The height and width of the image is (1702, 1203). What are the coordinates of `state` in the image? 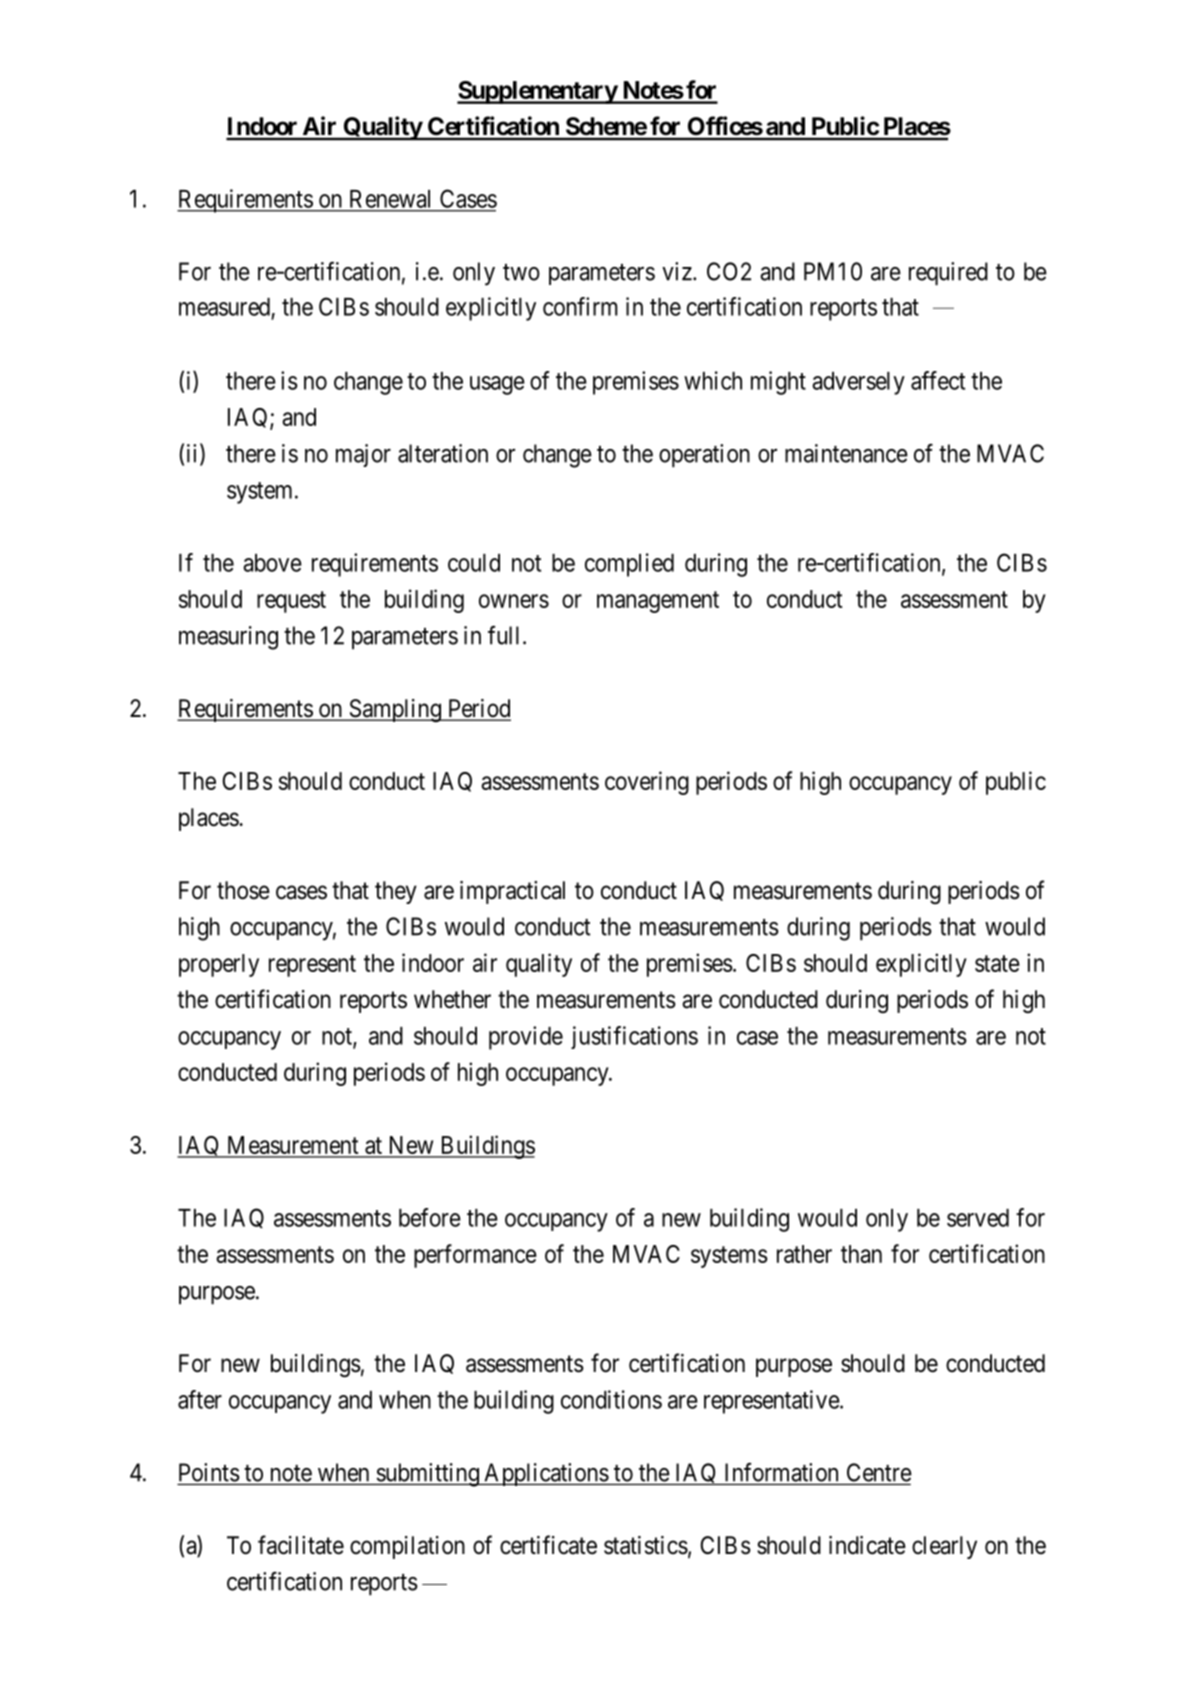 It's located at (997, 963).
